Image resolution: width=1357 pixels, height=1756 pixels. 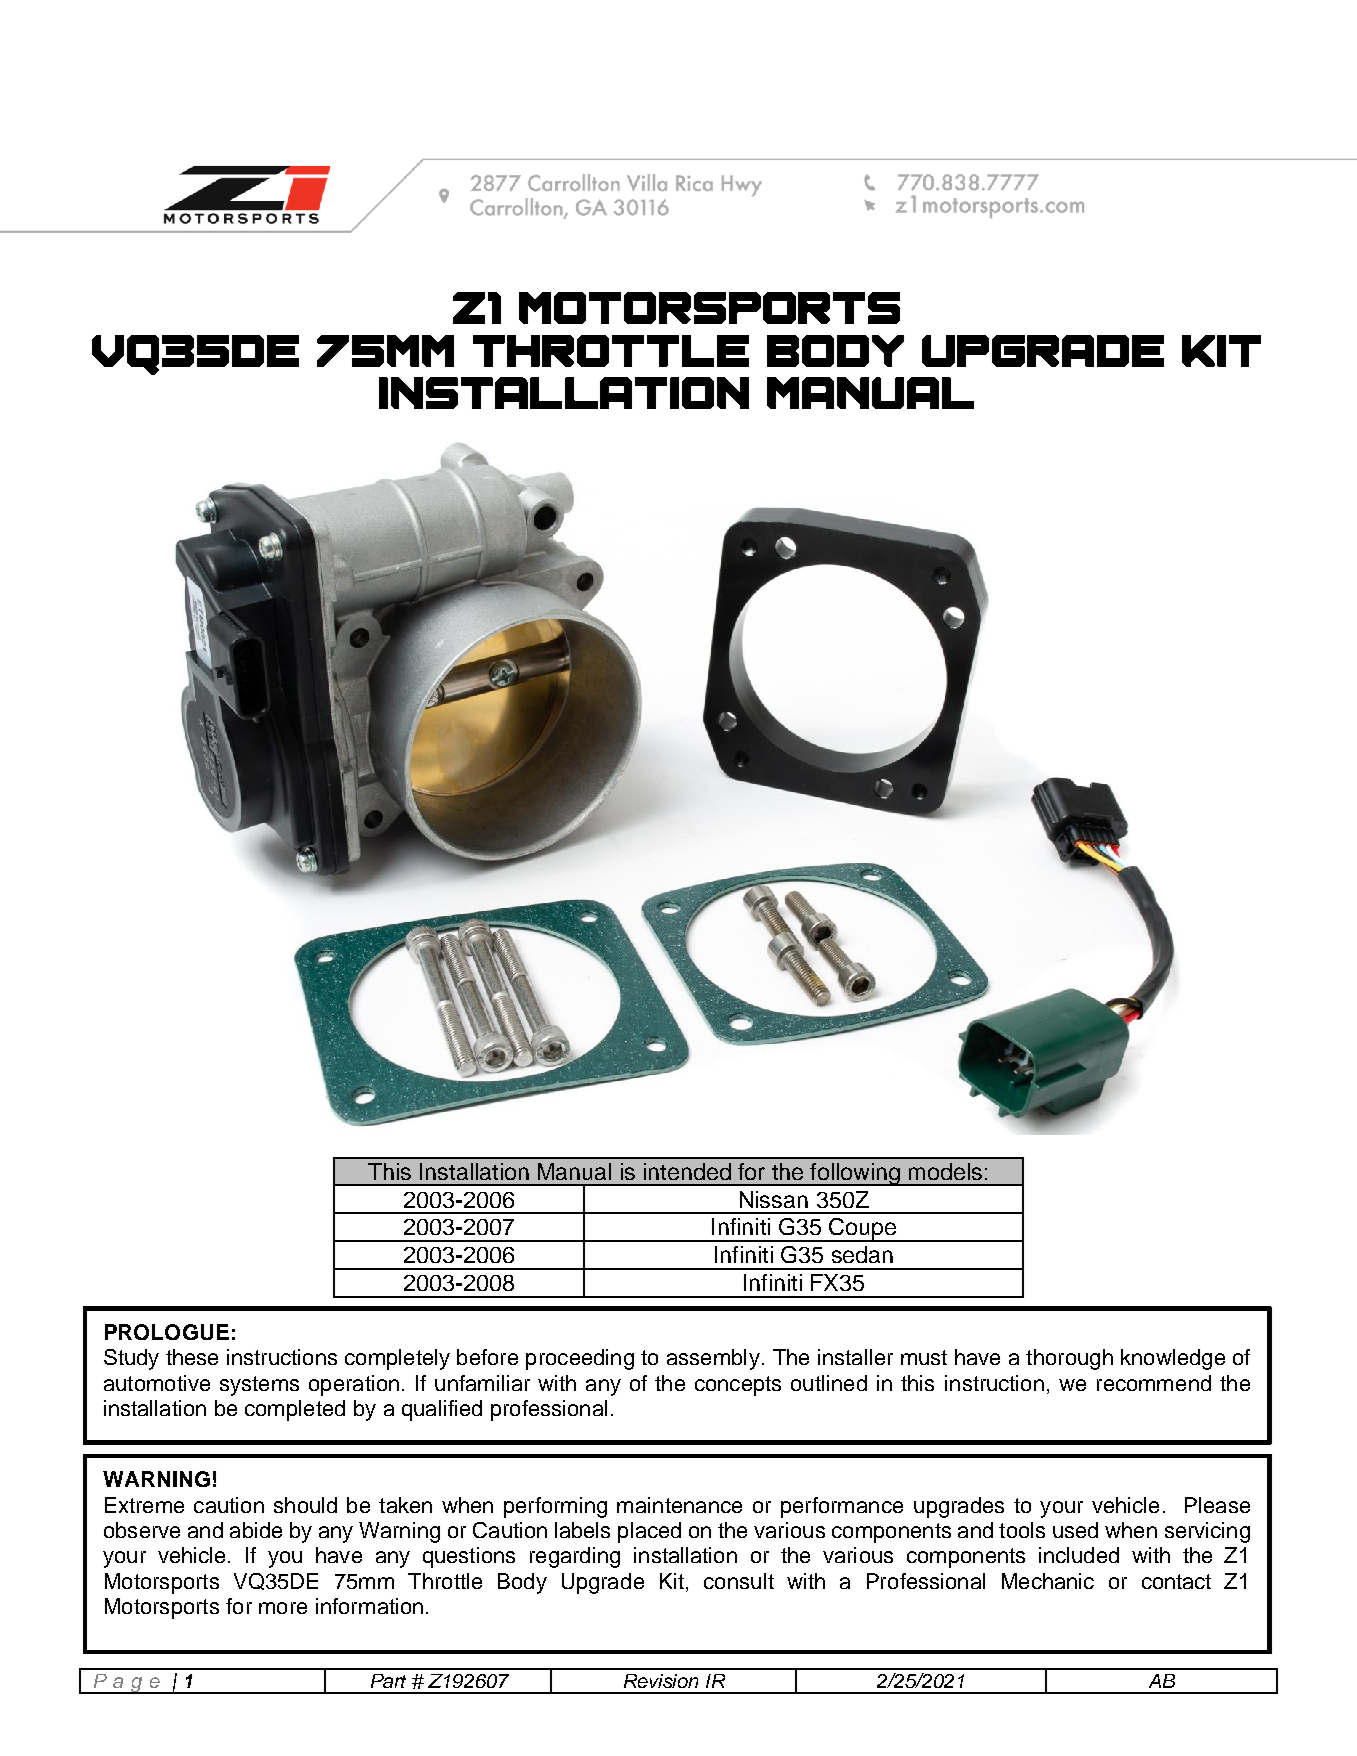 What do you see at coordinates (649, 1532) in the screenshot?
I see `placed` at bounding box center [649, 1532].
